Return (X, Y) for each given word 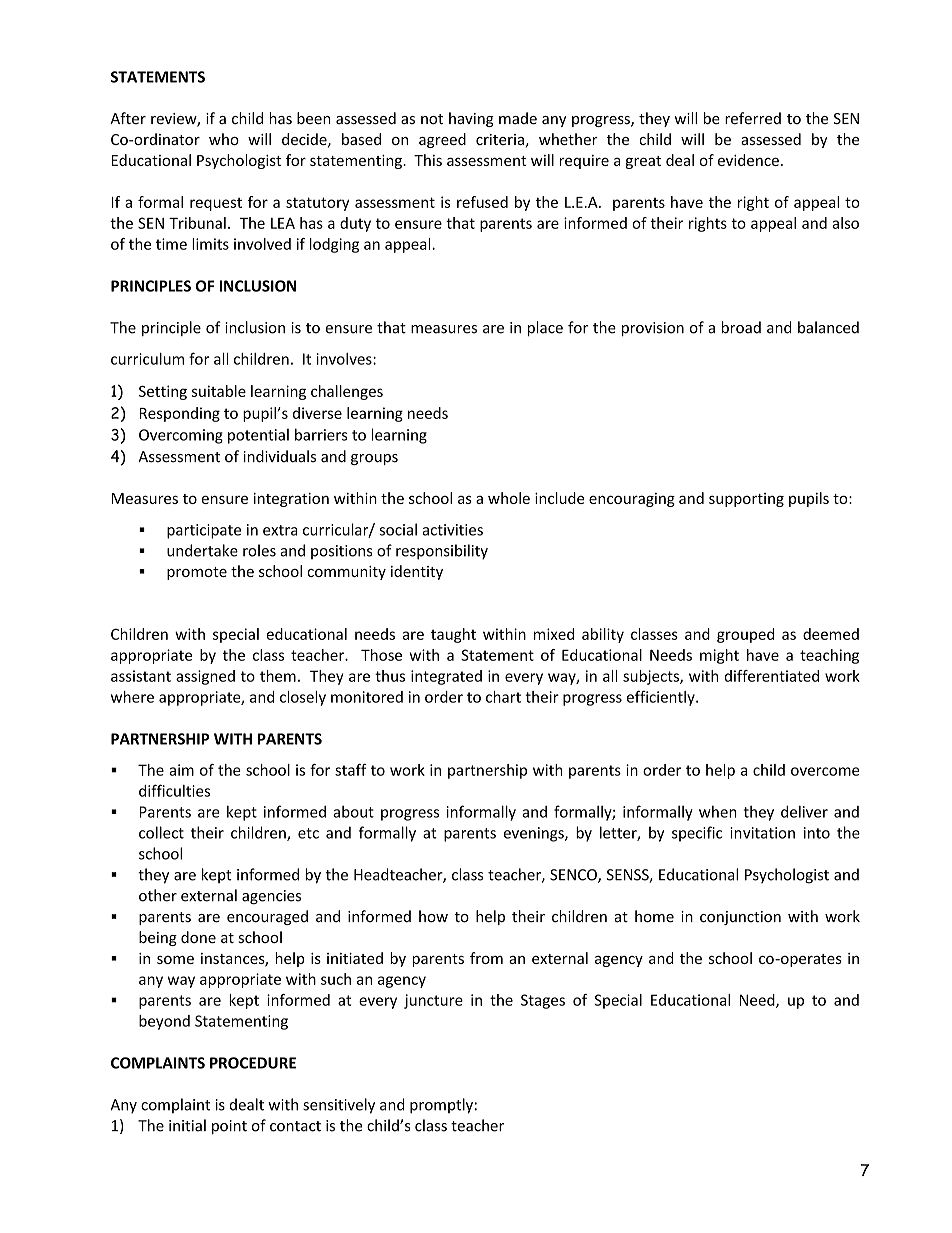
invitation (762, 833)
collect (161, 832)
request (216, 204)
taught (453, 635)
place (545, 328)
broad (741, 327)
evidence (748, 160)
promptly (441, 1106)
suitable (219, 391)
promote (197, 573)
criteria (500, 139)
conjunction (740, 918)
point (229, 1127)
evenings (535, 834)
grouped (745, 635)
